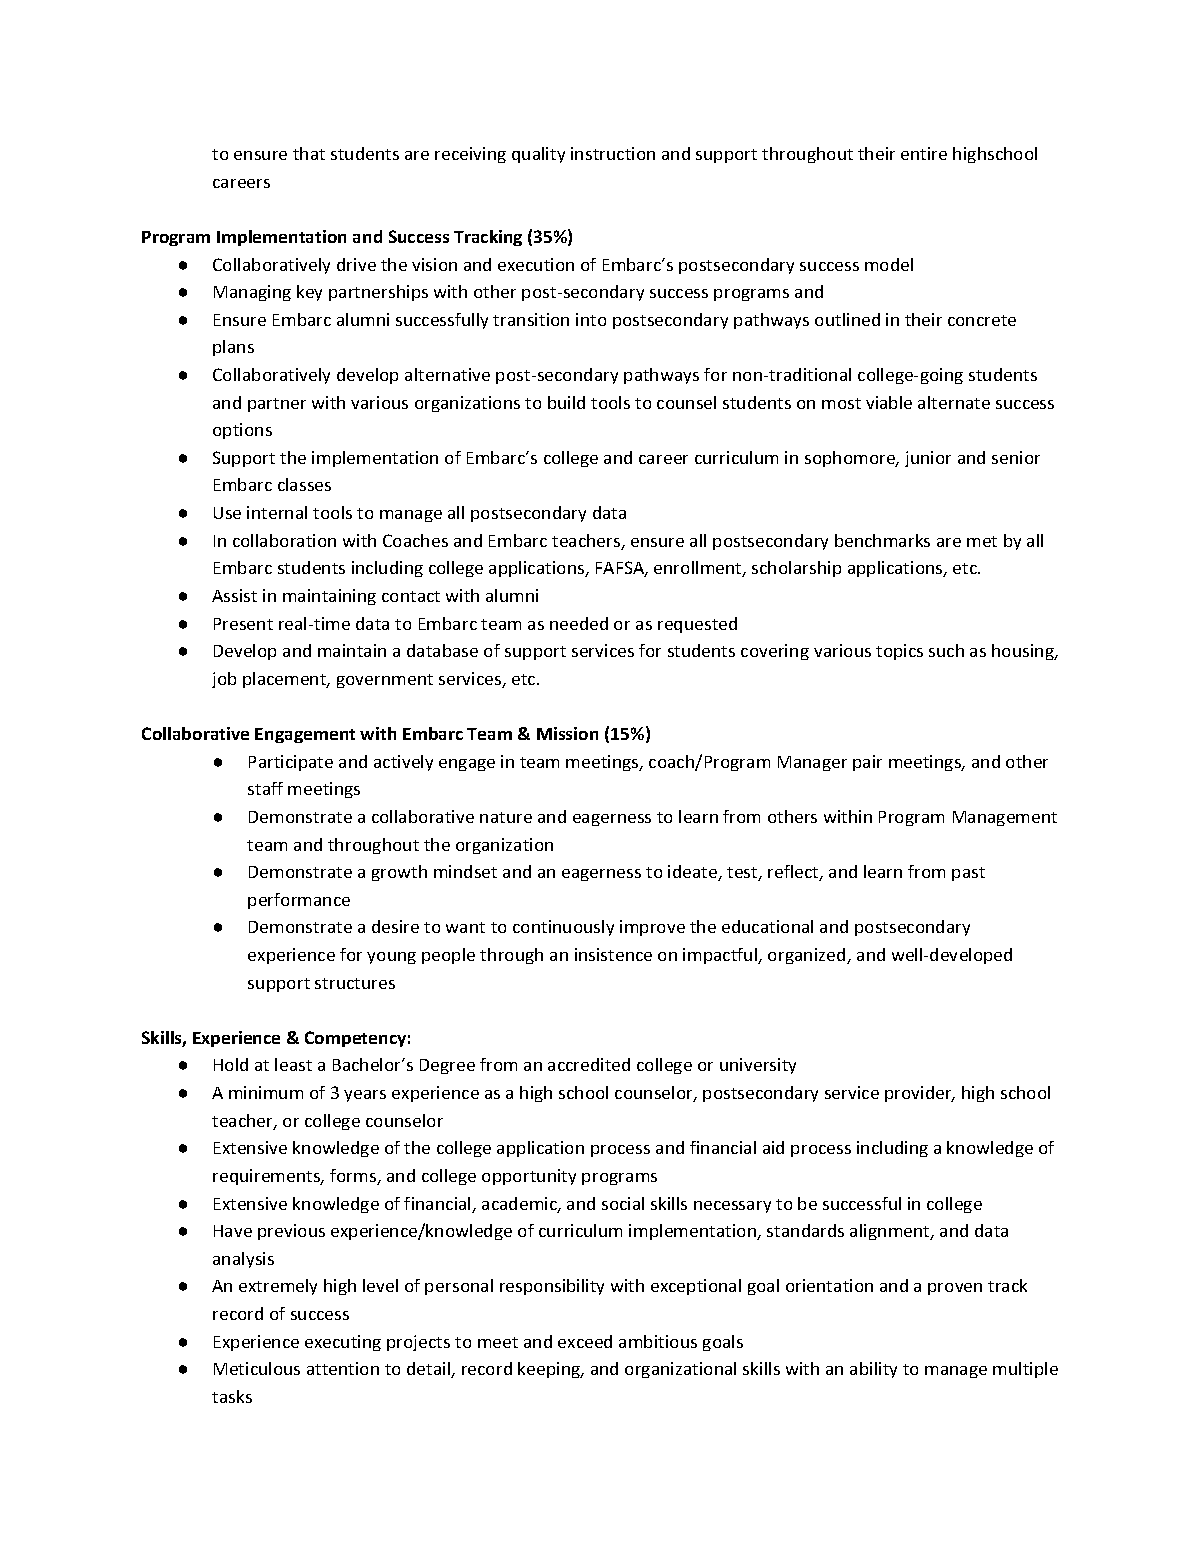 Image resolution: width=1204 pixels, height=1558 pixels. Describe the element at coordinates (589, 1064) in the image. I see `accredited` at that location.
